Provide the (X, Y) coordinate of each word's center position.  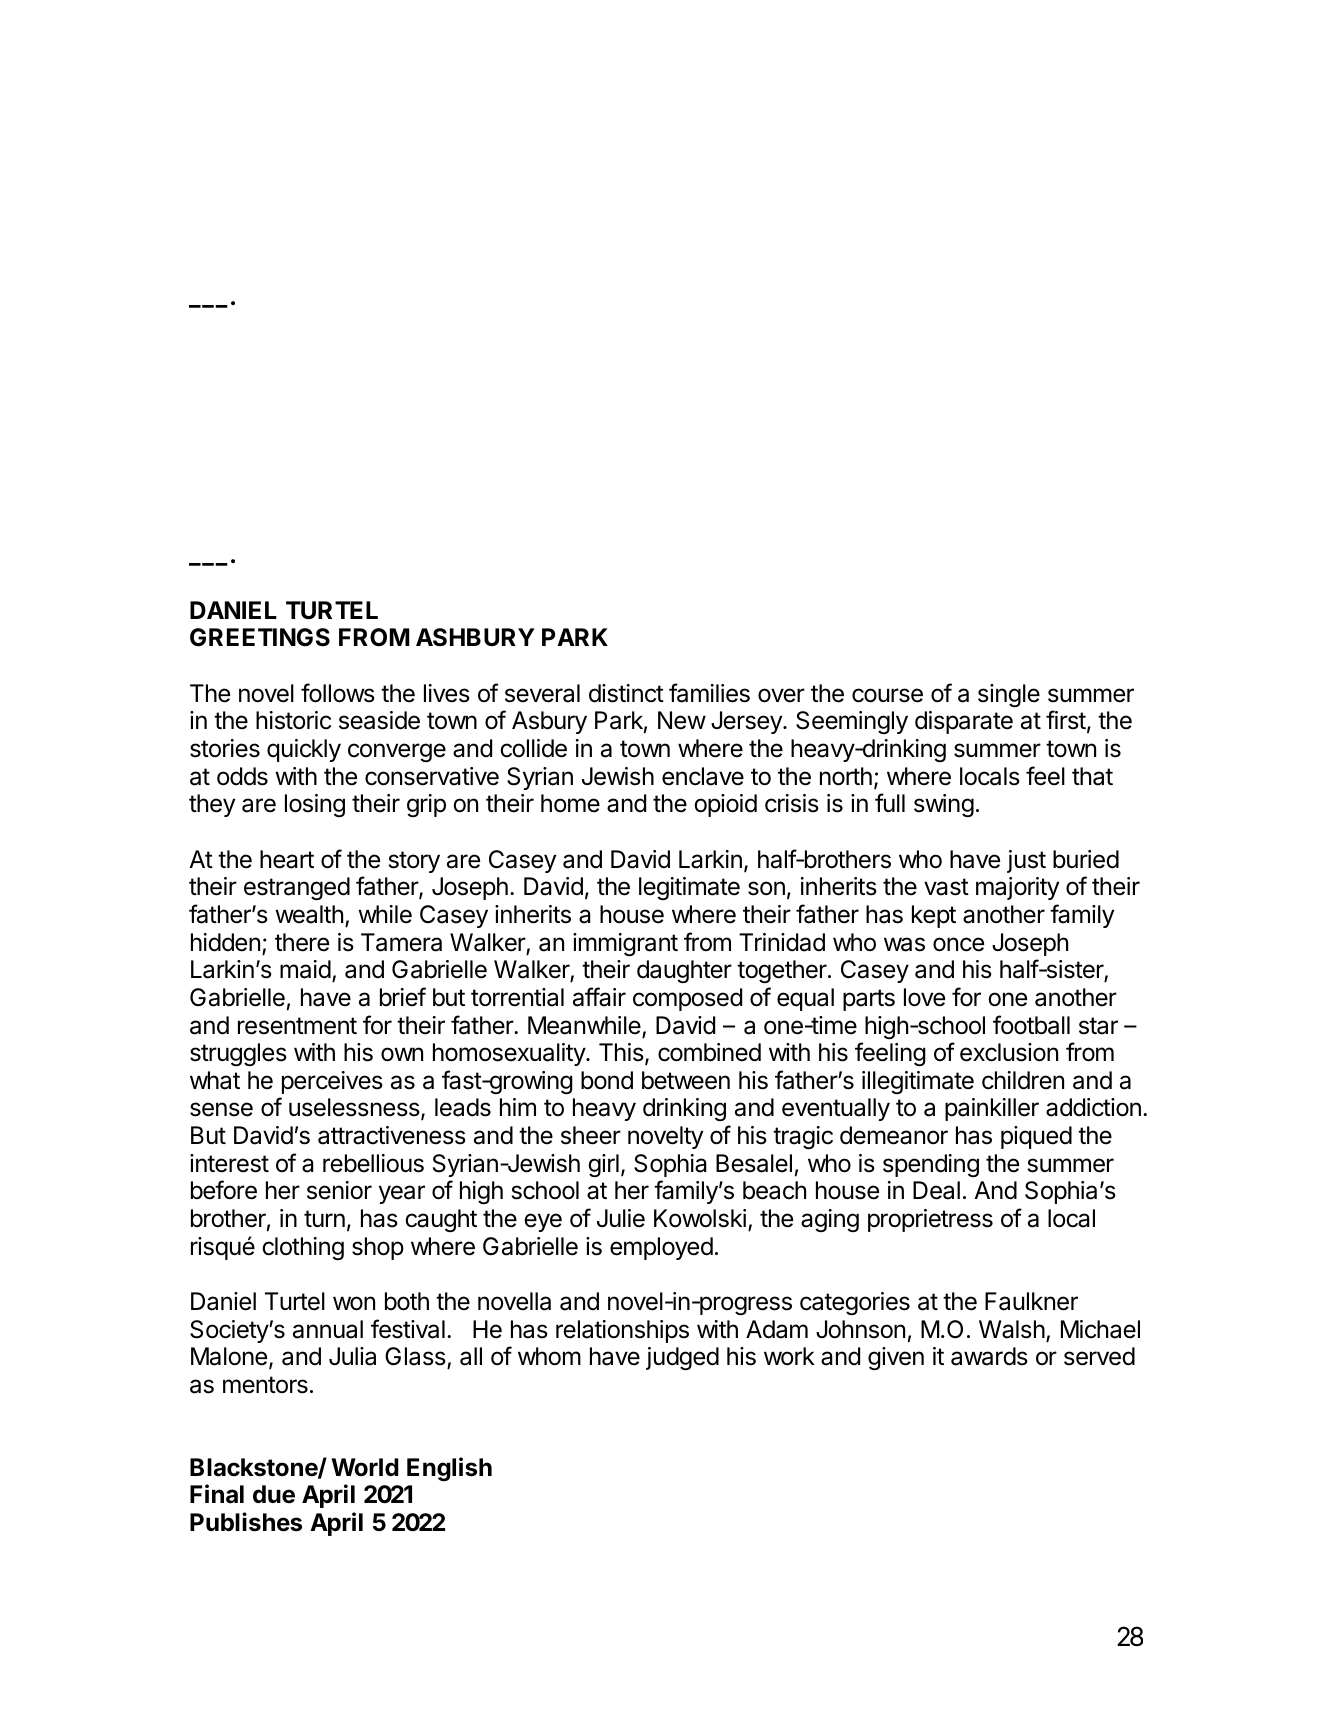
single (1009, 695)
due (274, 1494)
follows (338, 693)
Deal (936, 1190)
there (302, 942)
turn (324, 1218)
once (958, 944)
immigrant (625, 944)
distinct (626, 693)
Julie (621, 1218)
